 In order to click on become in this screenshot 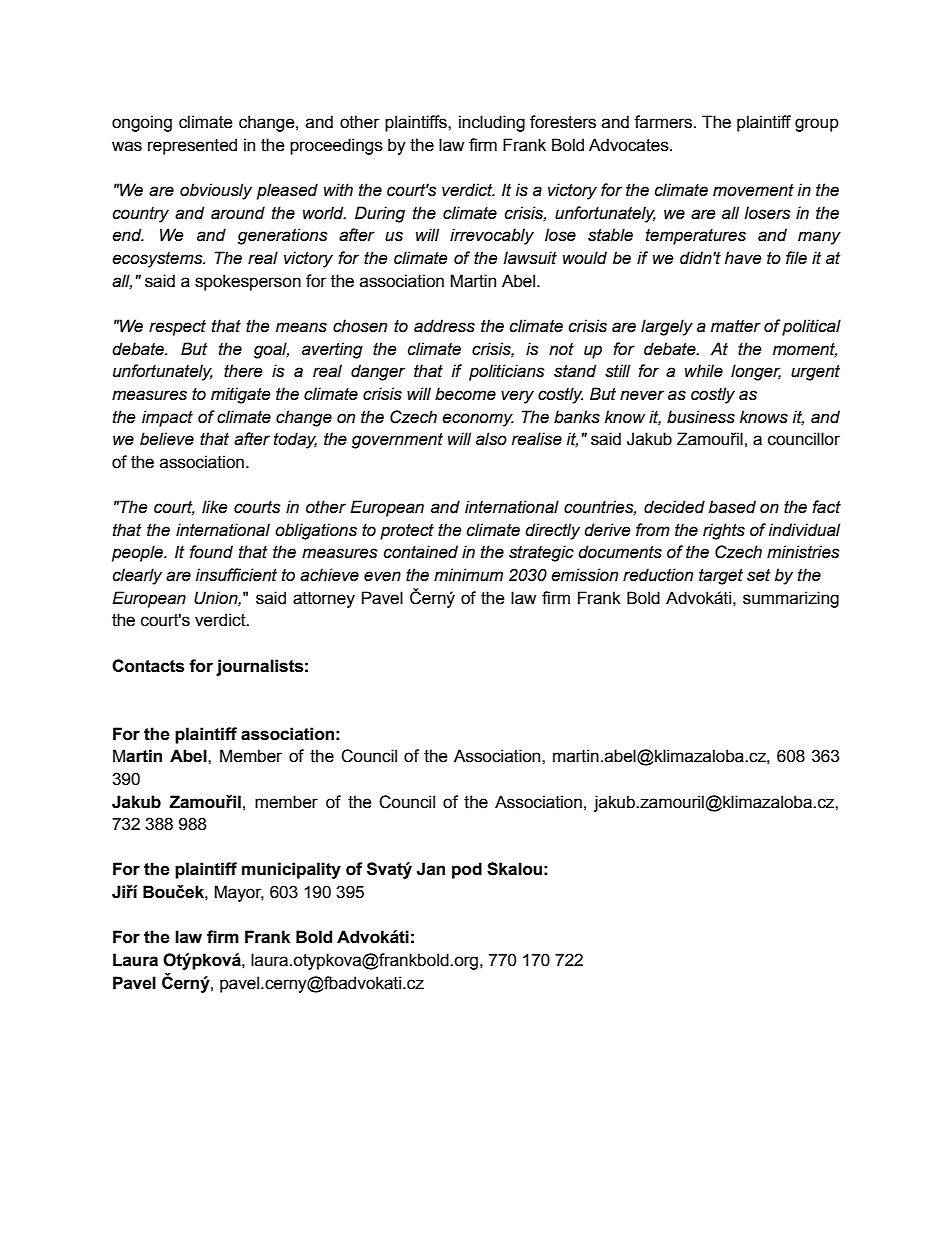, I will do `click(465, 394)`.
